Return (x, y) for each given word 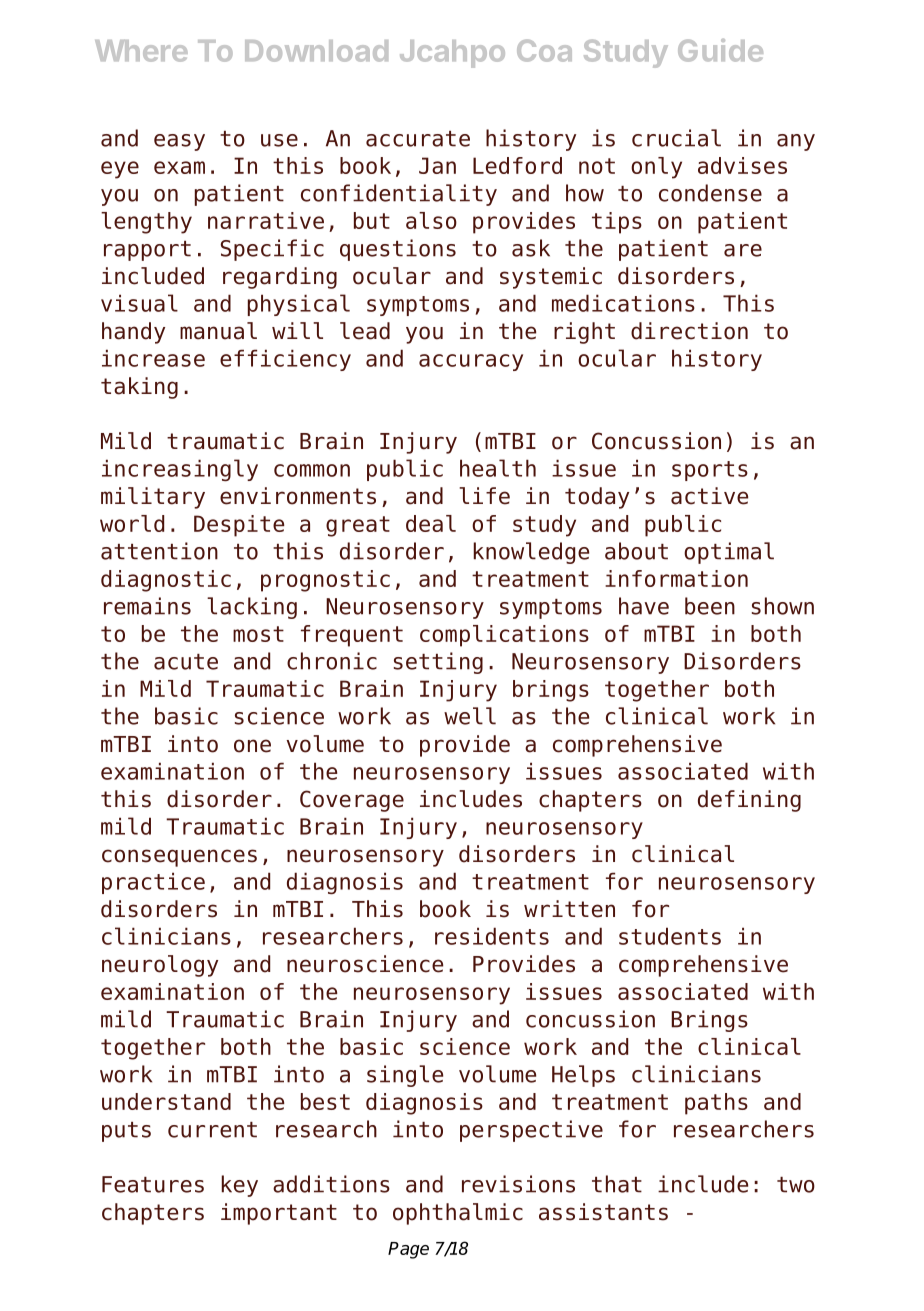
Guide (720, 50)
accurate (418, 139)
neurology (160, 966)
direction (689, 331)
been (710, 606)
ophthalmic (458, 1214)
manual (218, 331)
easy (179, 142)
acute (186, 662)
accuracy (471, 362)
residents (492, 936)
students (670, 936)
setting (438, 663)
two (796, 1185)
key (239, 1186)
